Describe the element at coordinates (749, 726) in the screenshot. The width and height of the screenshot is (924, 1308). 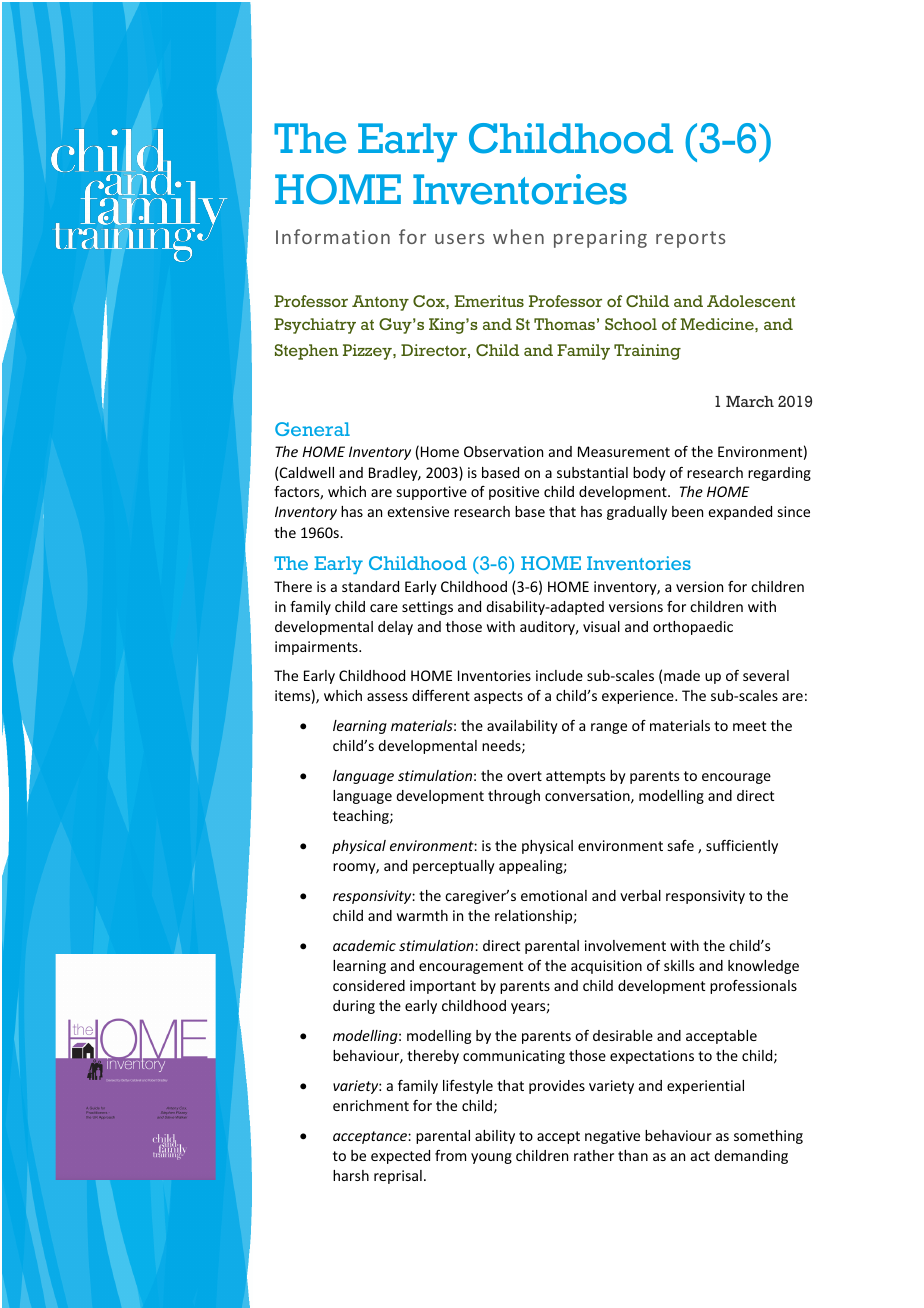
I see `meet` at that location.
